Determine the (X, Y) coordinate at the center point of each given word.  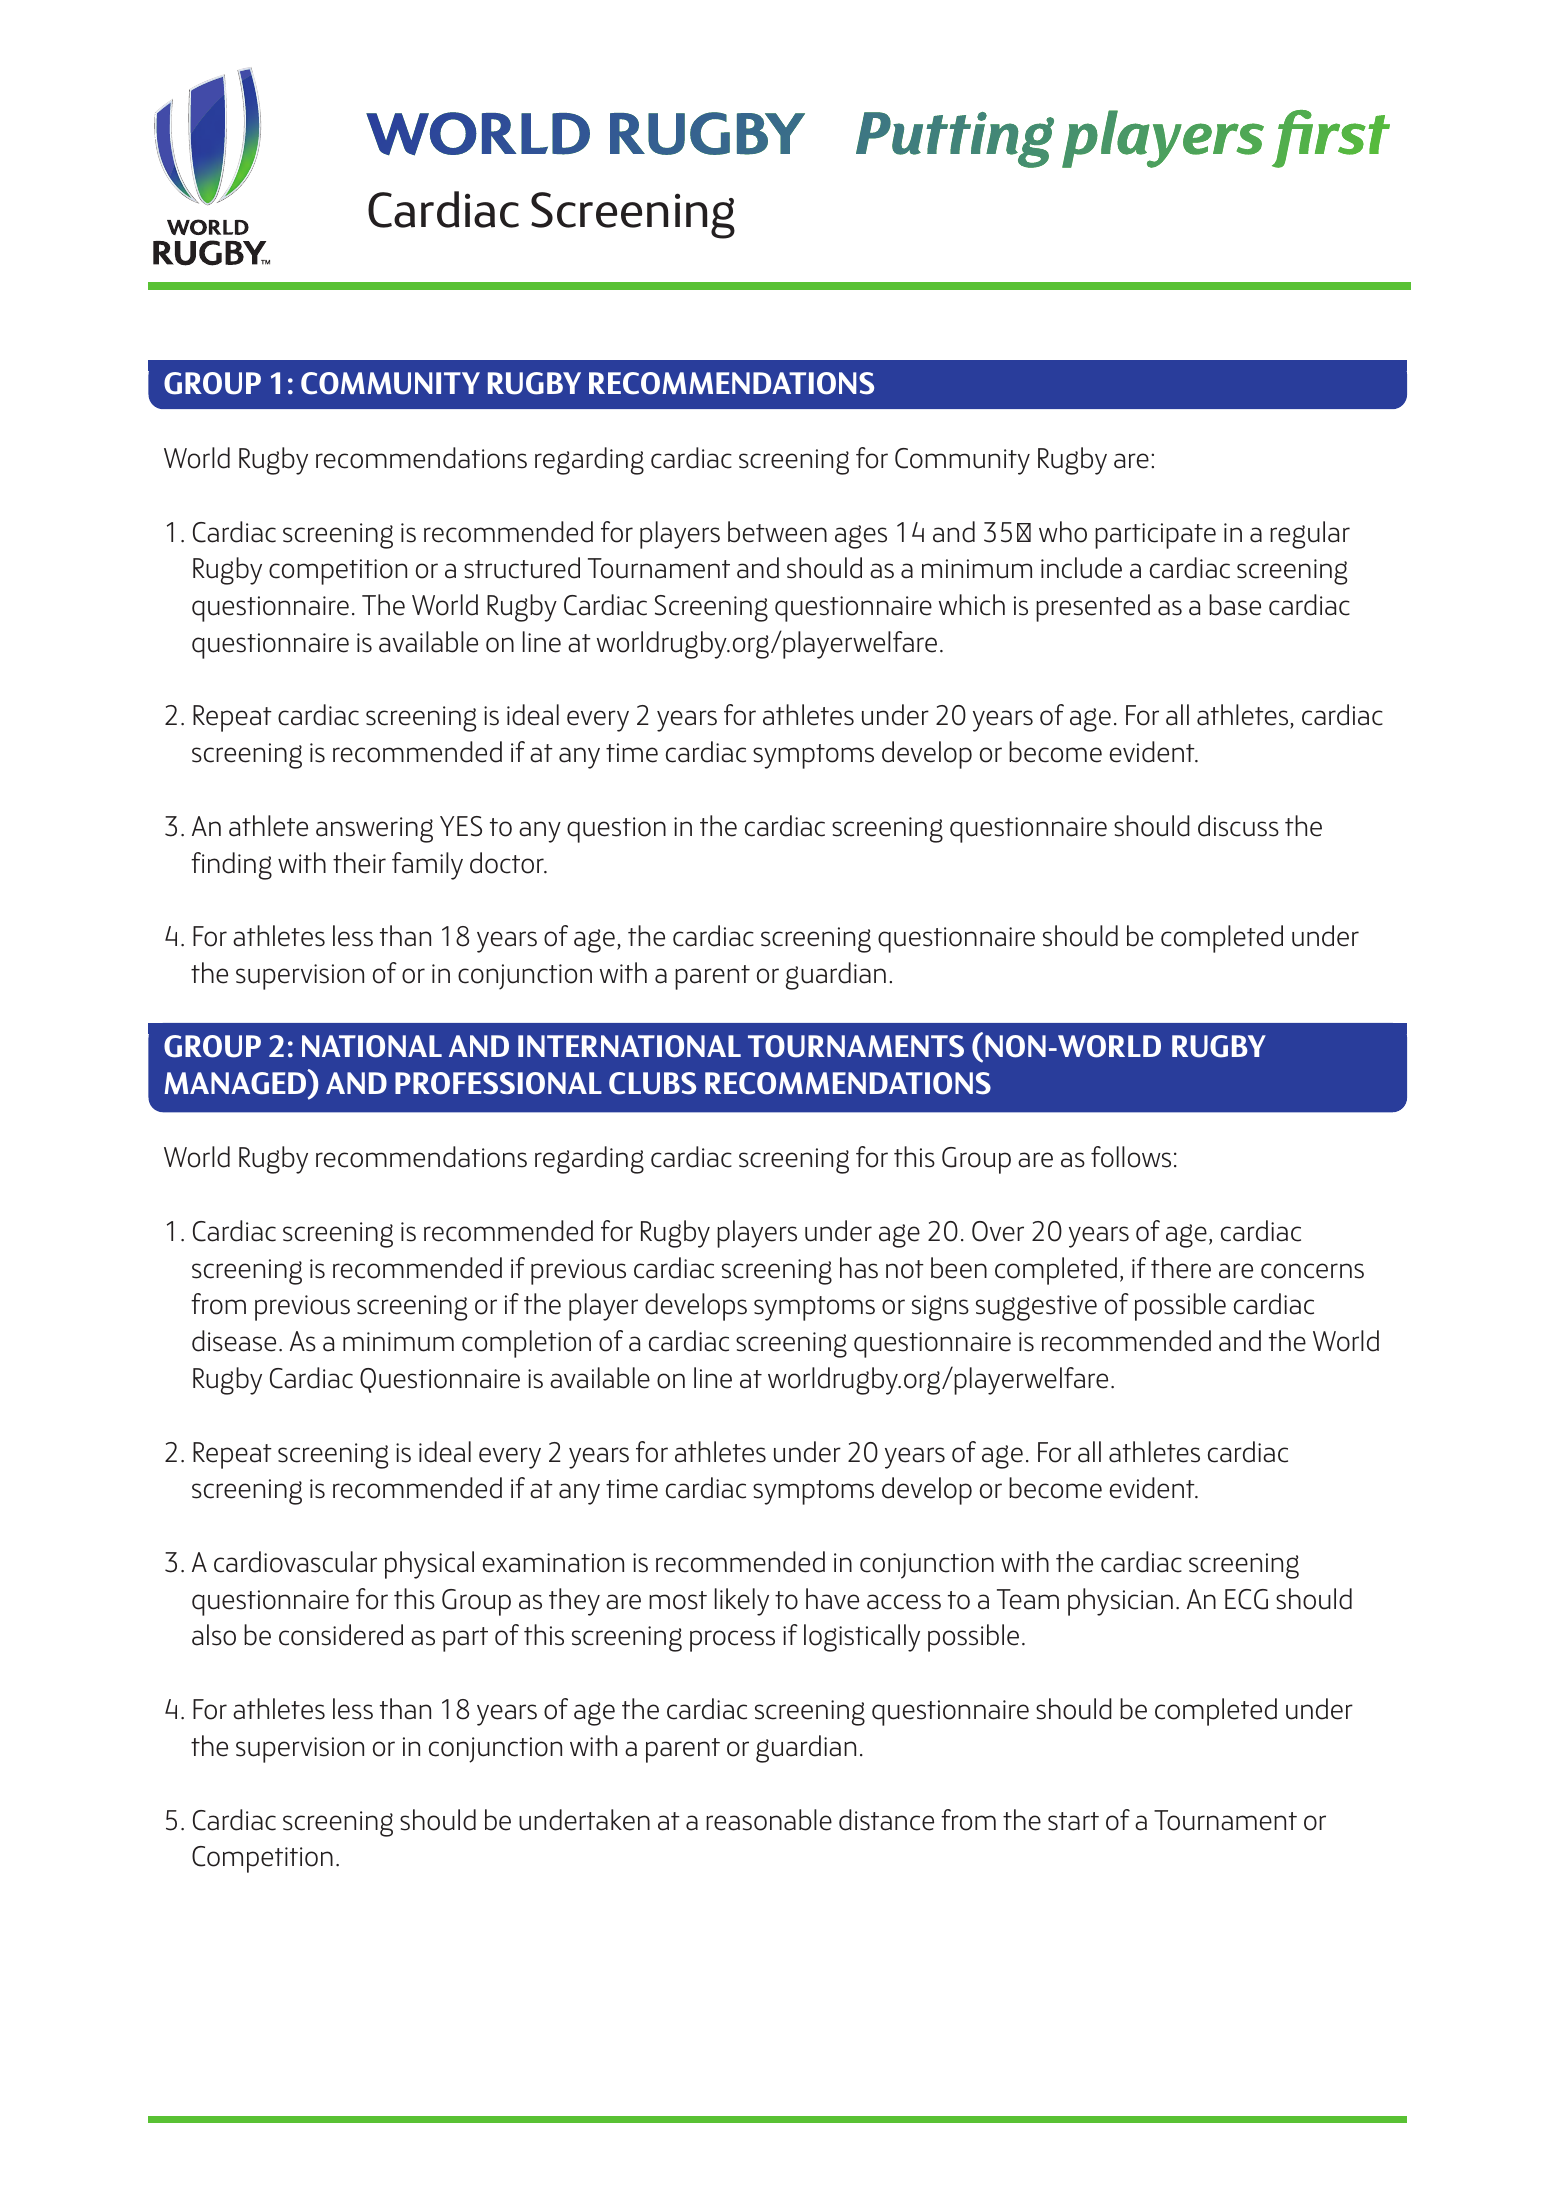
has (859, 1268)
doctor (508, 863)
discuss (1238, 826)
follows (1131, 1157)
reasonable (769, 1820)
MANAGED (236, 1082)
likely (742, 1602)
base (1235, 605)
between (777, 532)
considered (341, 1635)
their (359, 863)
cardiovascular (295, 1562)
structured (522, 568)
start (1073, 1821)
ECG (1246, 1599)
